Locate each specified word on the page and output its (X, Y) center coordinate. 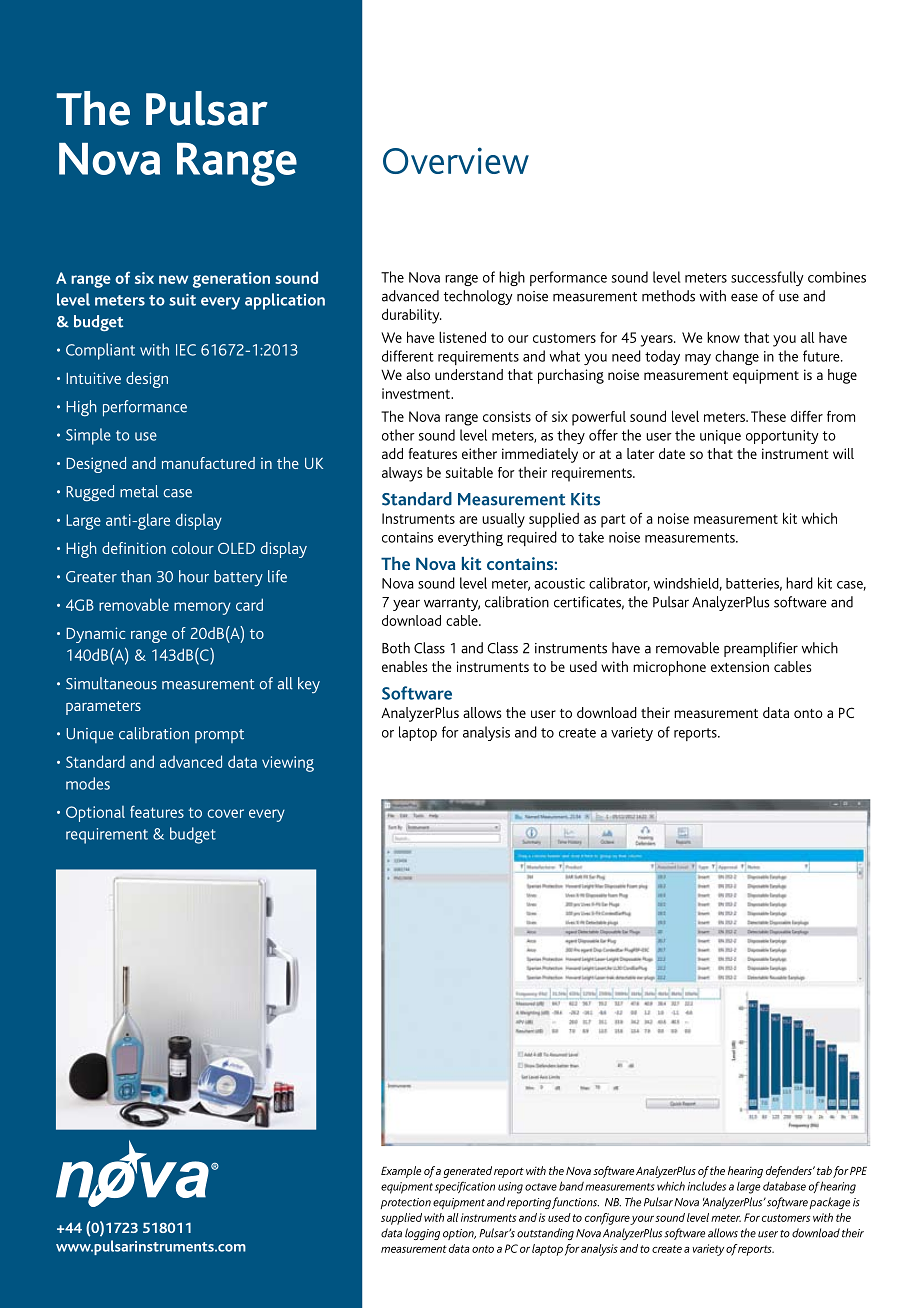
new (173, 279)
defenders (790, 1172)
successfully (767, 278)
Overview (456, 160)
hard (799, 583)
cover (226, 813)
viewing (288, 764)
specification (465, 1188)
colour (193, 548)
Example (401, 1172)
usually (503, 520)
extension (740, 666)
